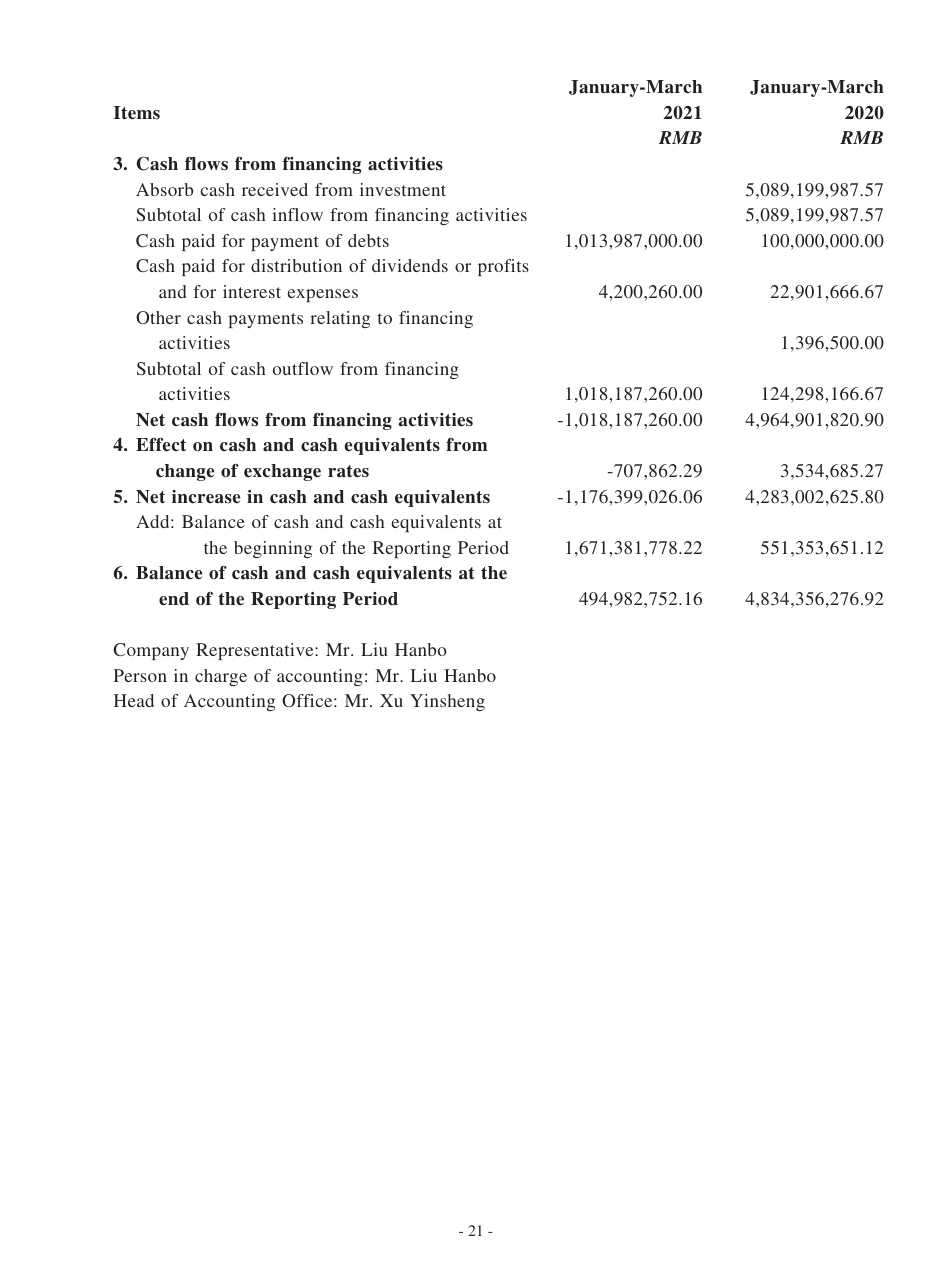  I want to click on Items, so click(137, 113).
